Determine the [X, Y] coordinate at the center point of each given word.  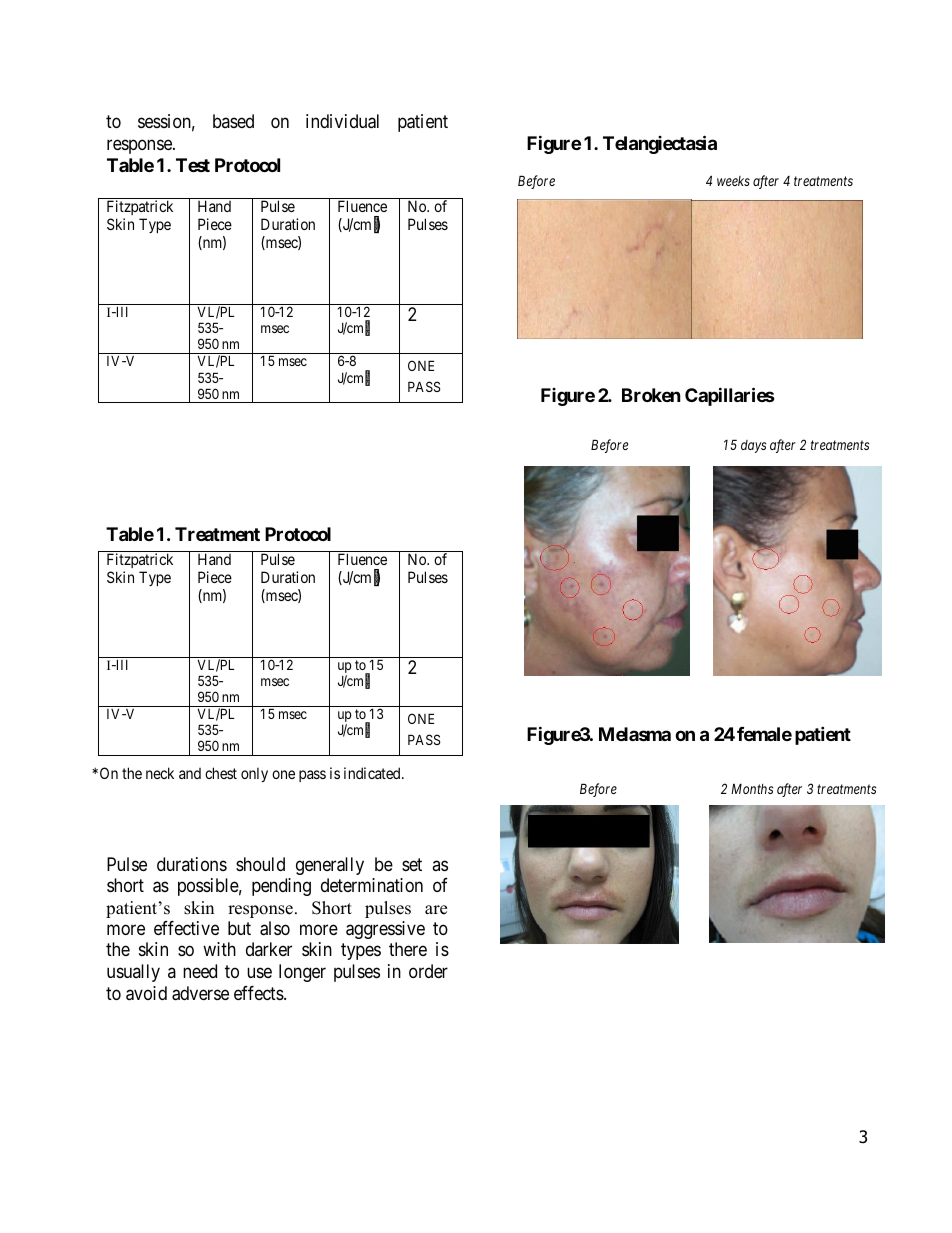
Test [193, 165]
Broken [651, 395]
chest [221, 773]
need [200, 971]
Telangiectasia [660, 144]
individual [342, 121]
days [753, 446]
